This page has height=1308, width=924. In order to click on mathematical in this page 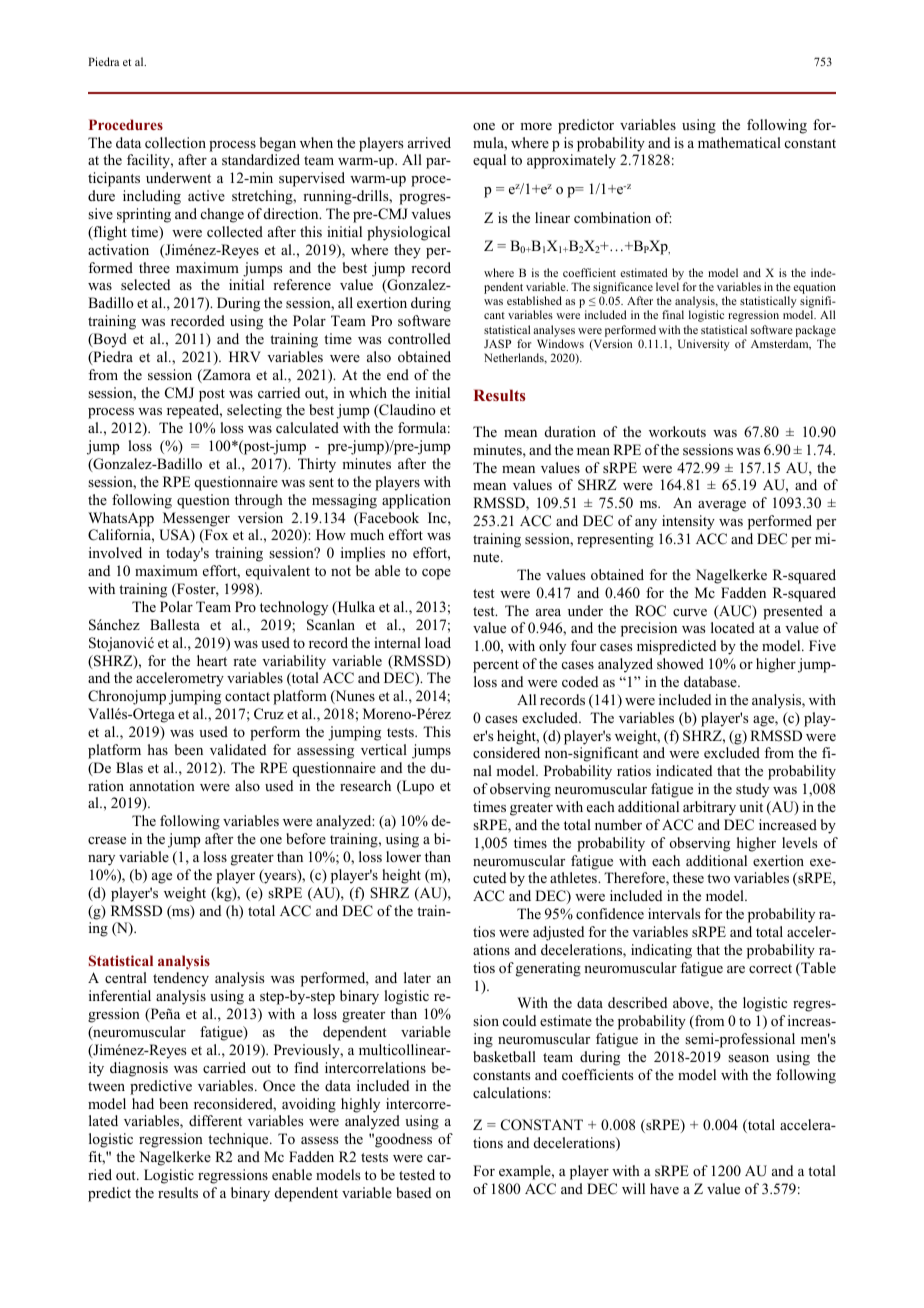, I will do `click(739, 142)`.
